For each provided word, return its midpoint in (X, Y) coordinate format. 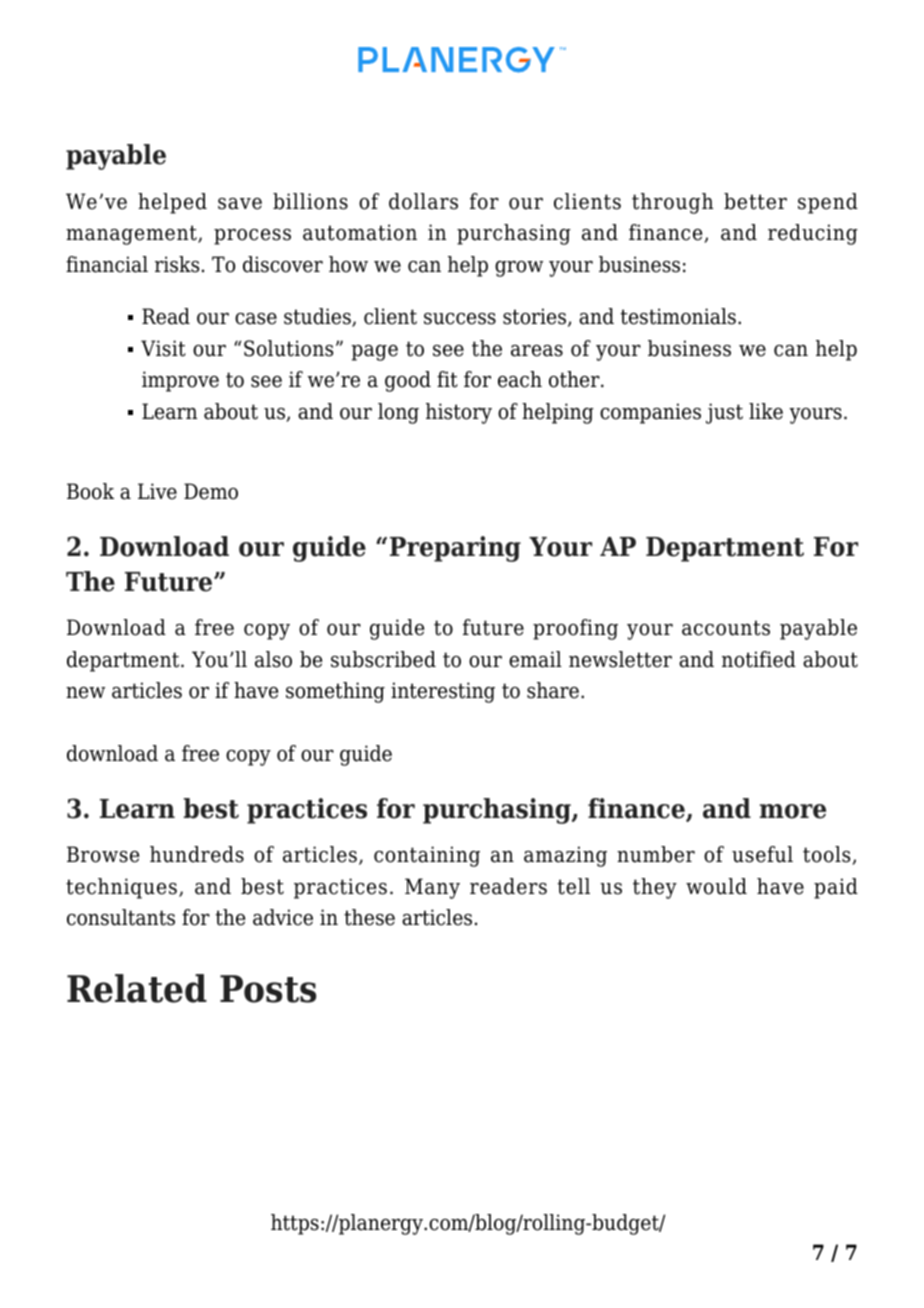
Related (137, 988)
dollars (423, 201)
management (132, 235)
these (369, 917)
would (716, 886)
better (755, 201)
